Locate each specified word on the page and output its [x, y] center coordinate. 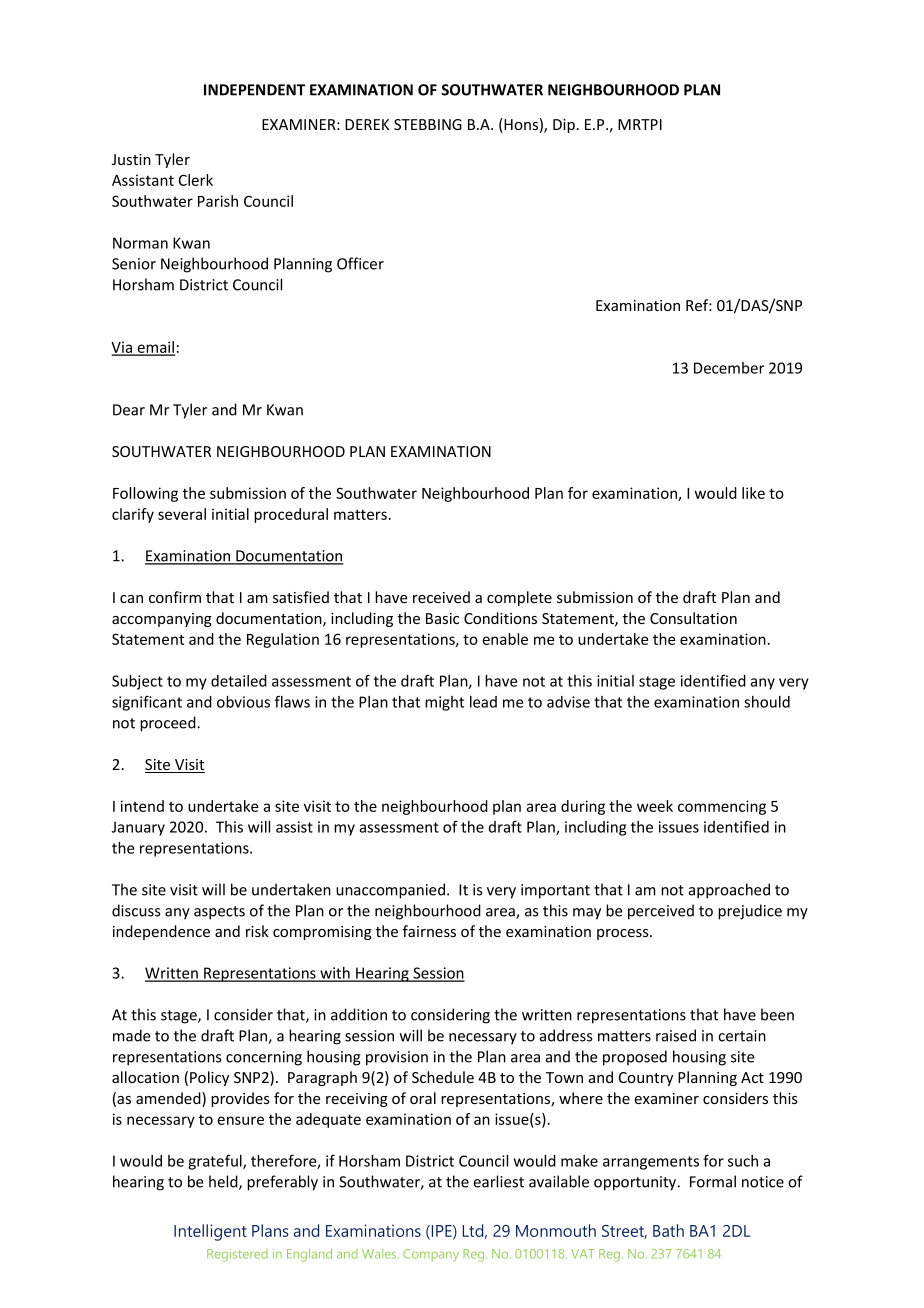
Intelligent [210, 1232]
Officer [360, 263]
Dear [129, 410]
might [444, 703]
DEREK [367, 124]
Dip [564, 126]
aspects [219, 913]
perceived [661, 912]
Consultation [693, 618]
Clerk [196, 180]
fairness [429, 931]
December [729, 368]
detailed [239, 681]
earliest [498, 1181]
